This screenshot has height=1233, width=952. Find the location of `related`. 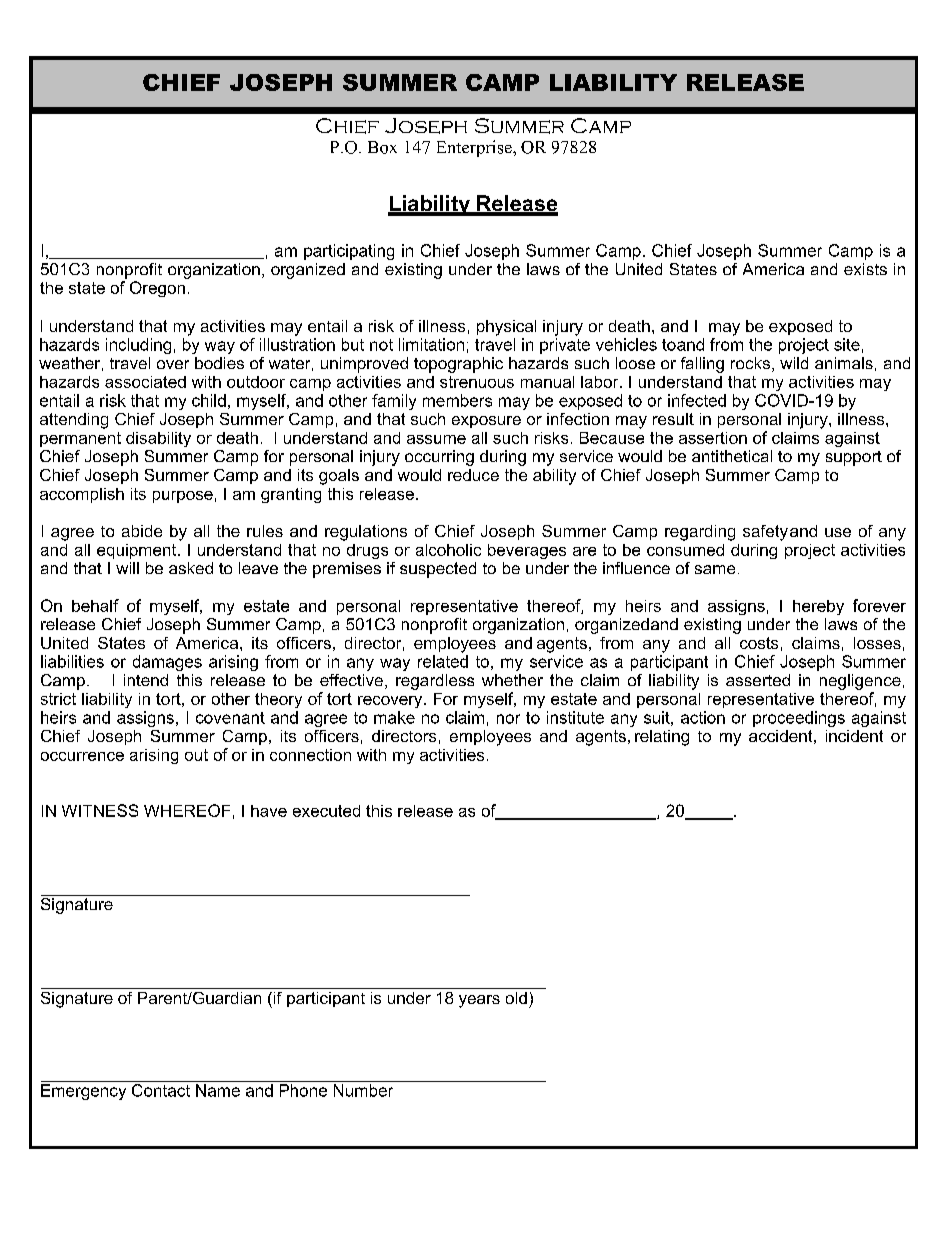

related is located at coordinates (443, 661).
